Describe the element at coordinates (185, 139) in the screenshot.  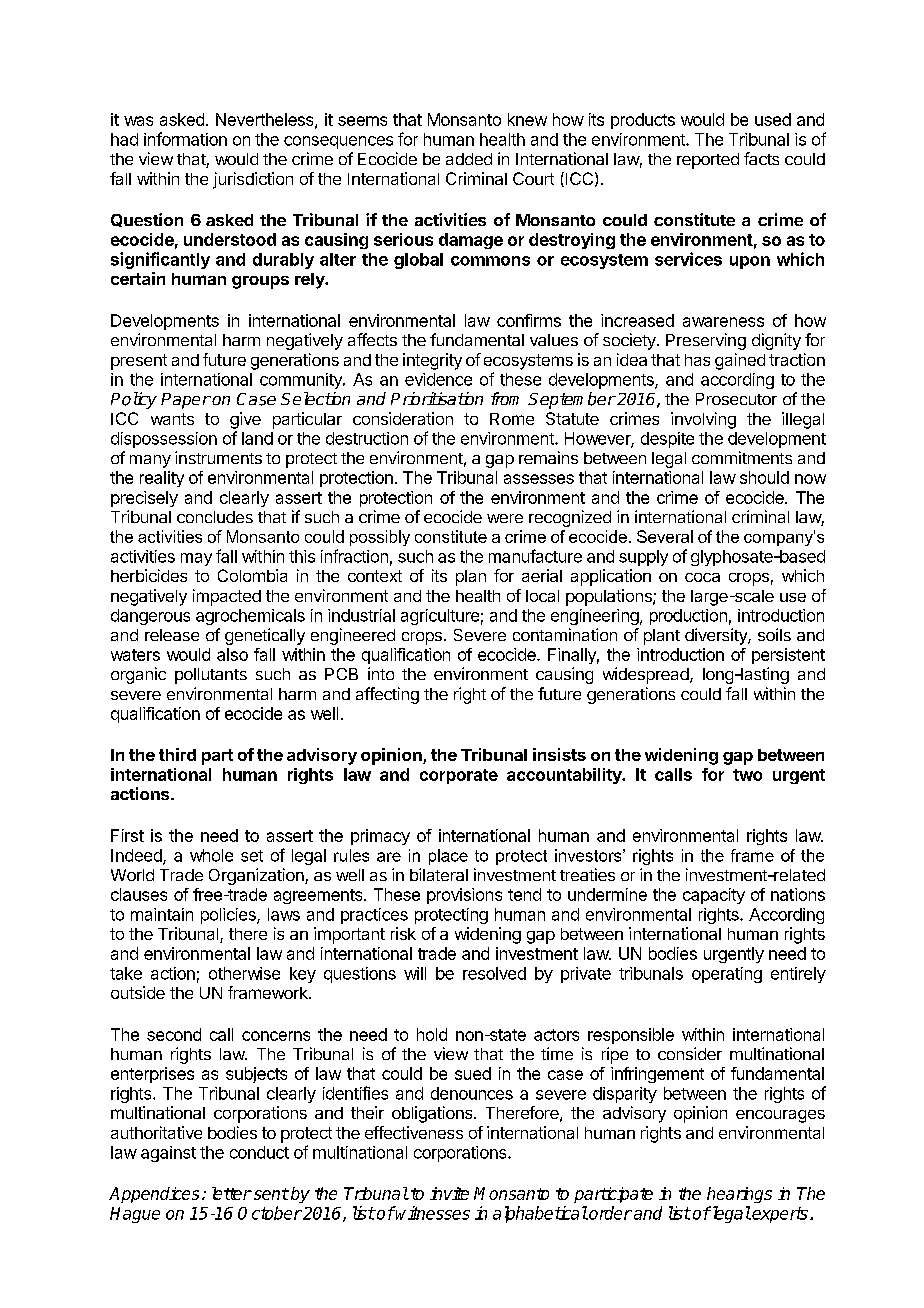
I see `information` at that location.
